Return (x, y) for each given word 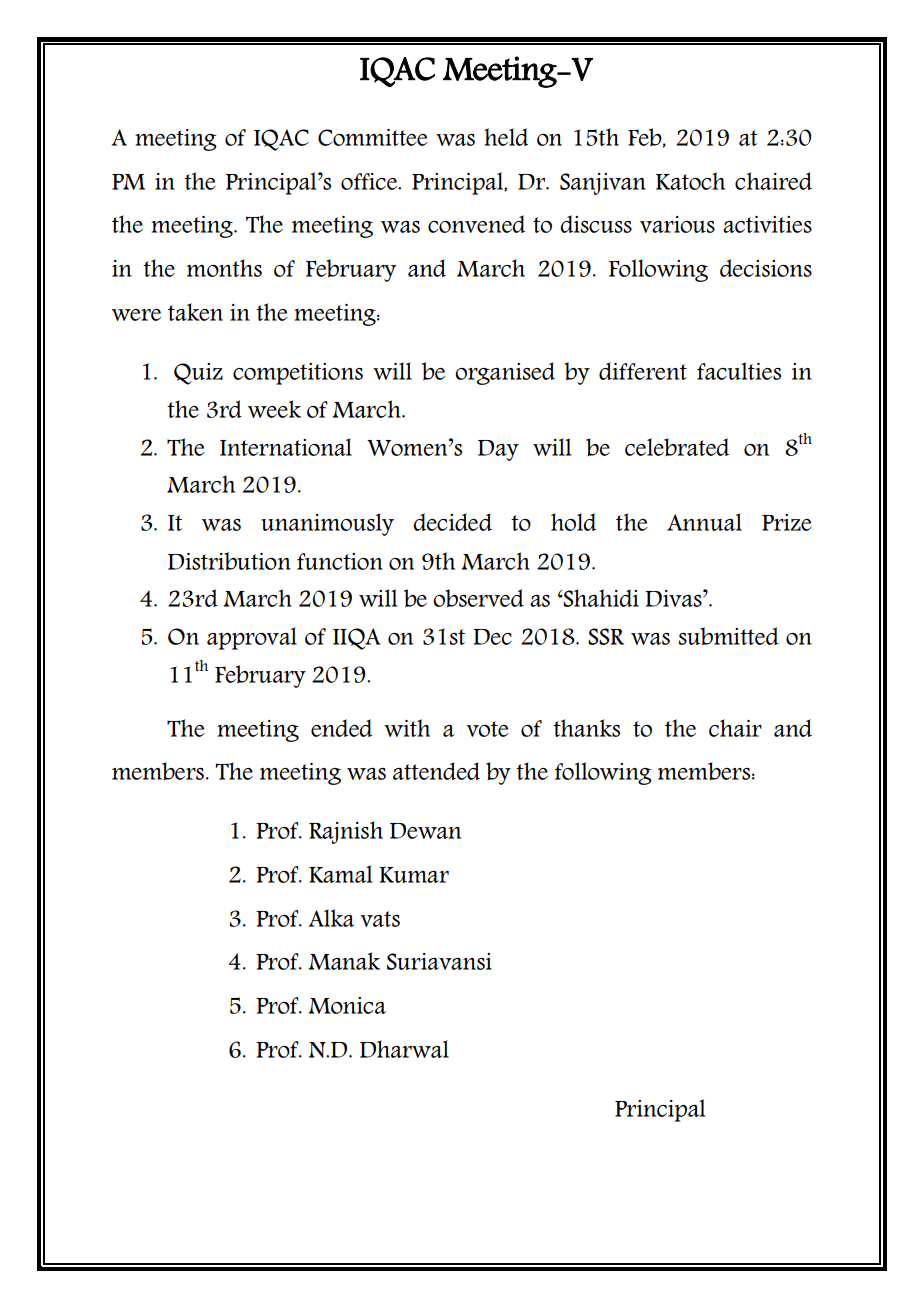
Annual (704, 522)
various (677, 224)
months (224, 268)
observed (478, 598)
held (506, 137)
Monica (347, 1005)
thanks (586, 728)
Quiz (198, 374)
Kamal (340, 874)
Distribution (229, 561)
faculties (739, 371)
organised (505, 373)
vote (487, 729)
